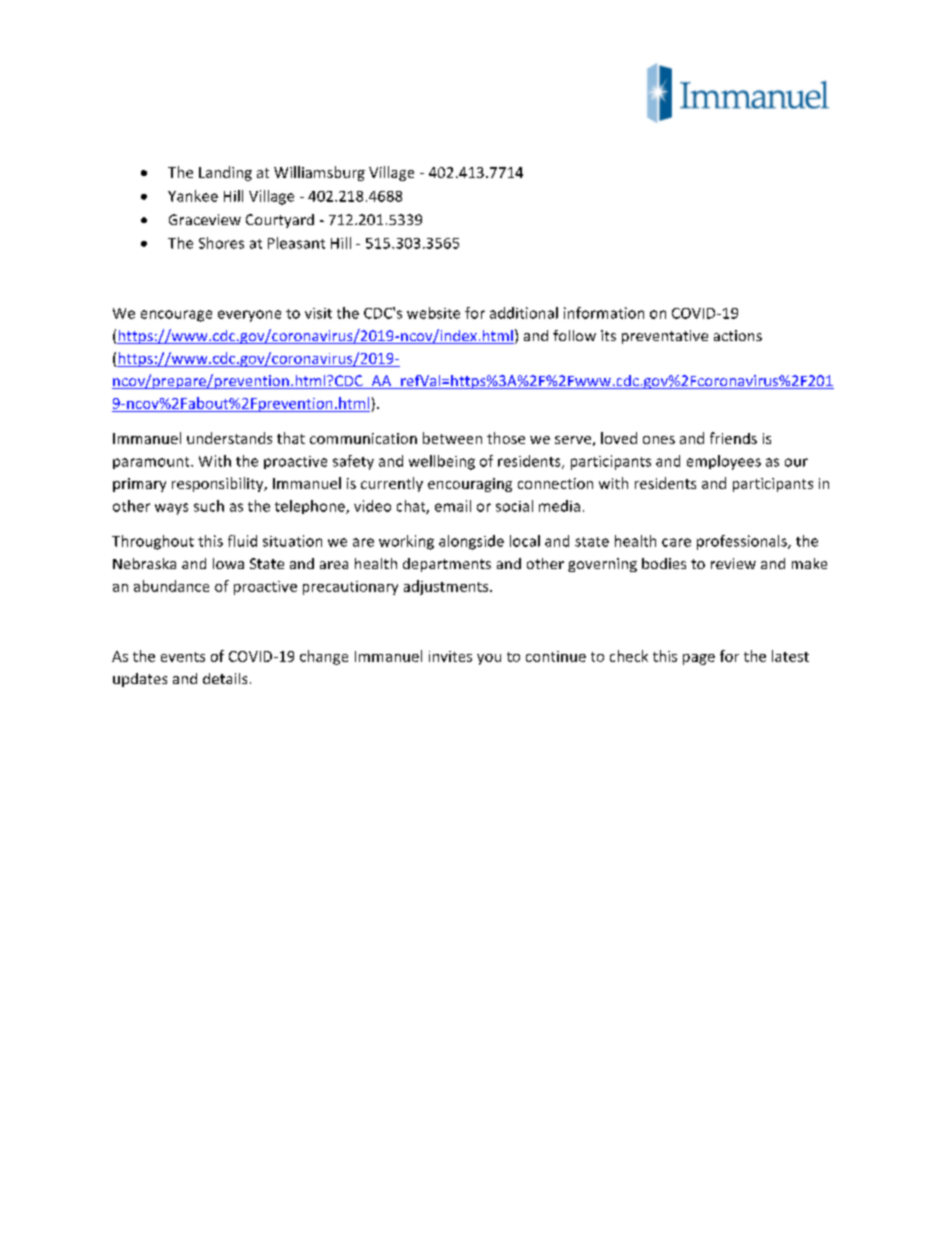 The height and width of the screenshot is (1233, 952). Describe the element at coordinates (193, 196) in the screenshot. I see `Yankee` at that location.
